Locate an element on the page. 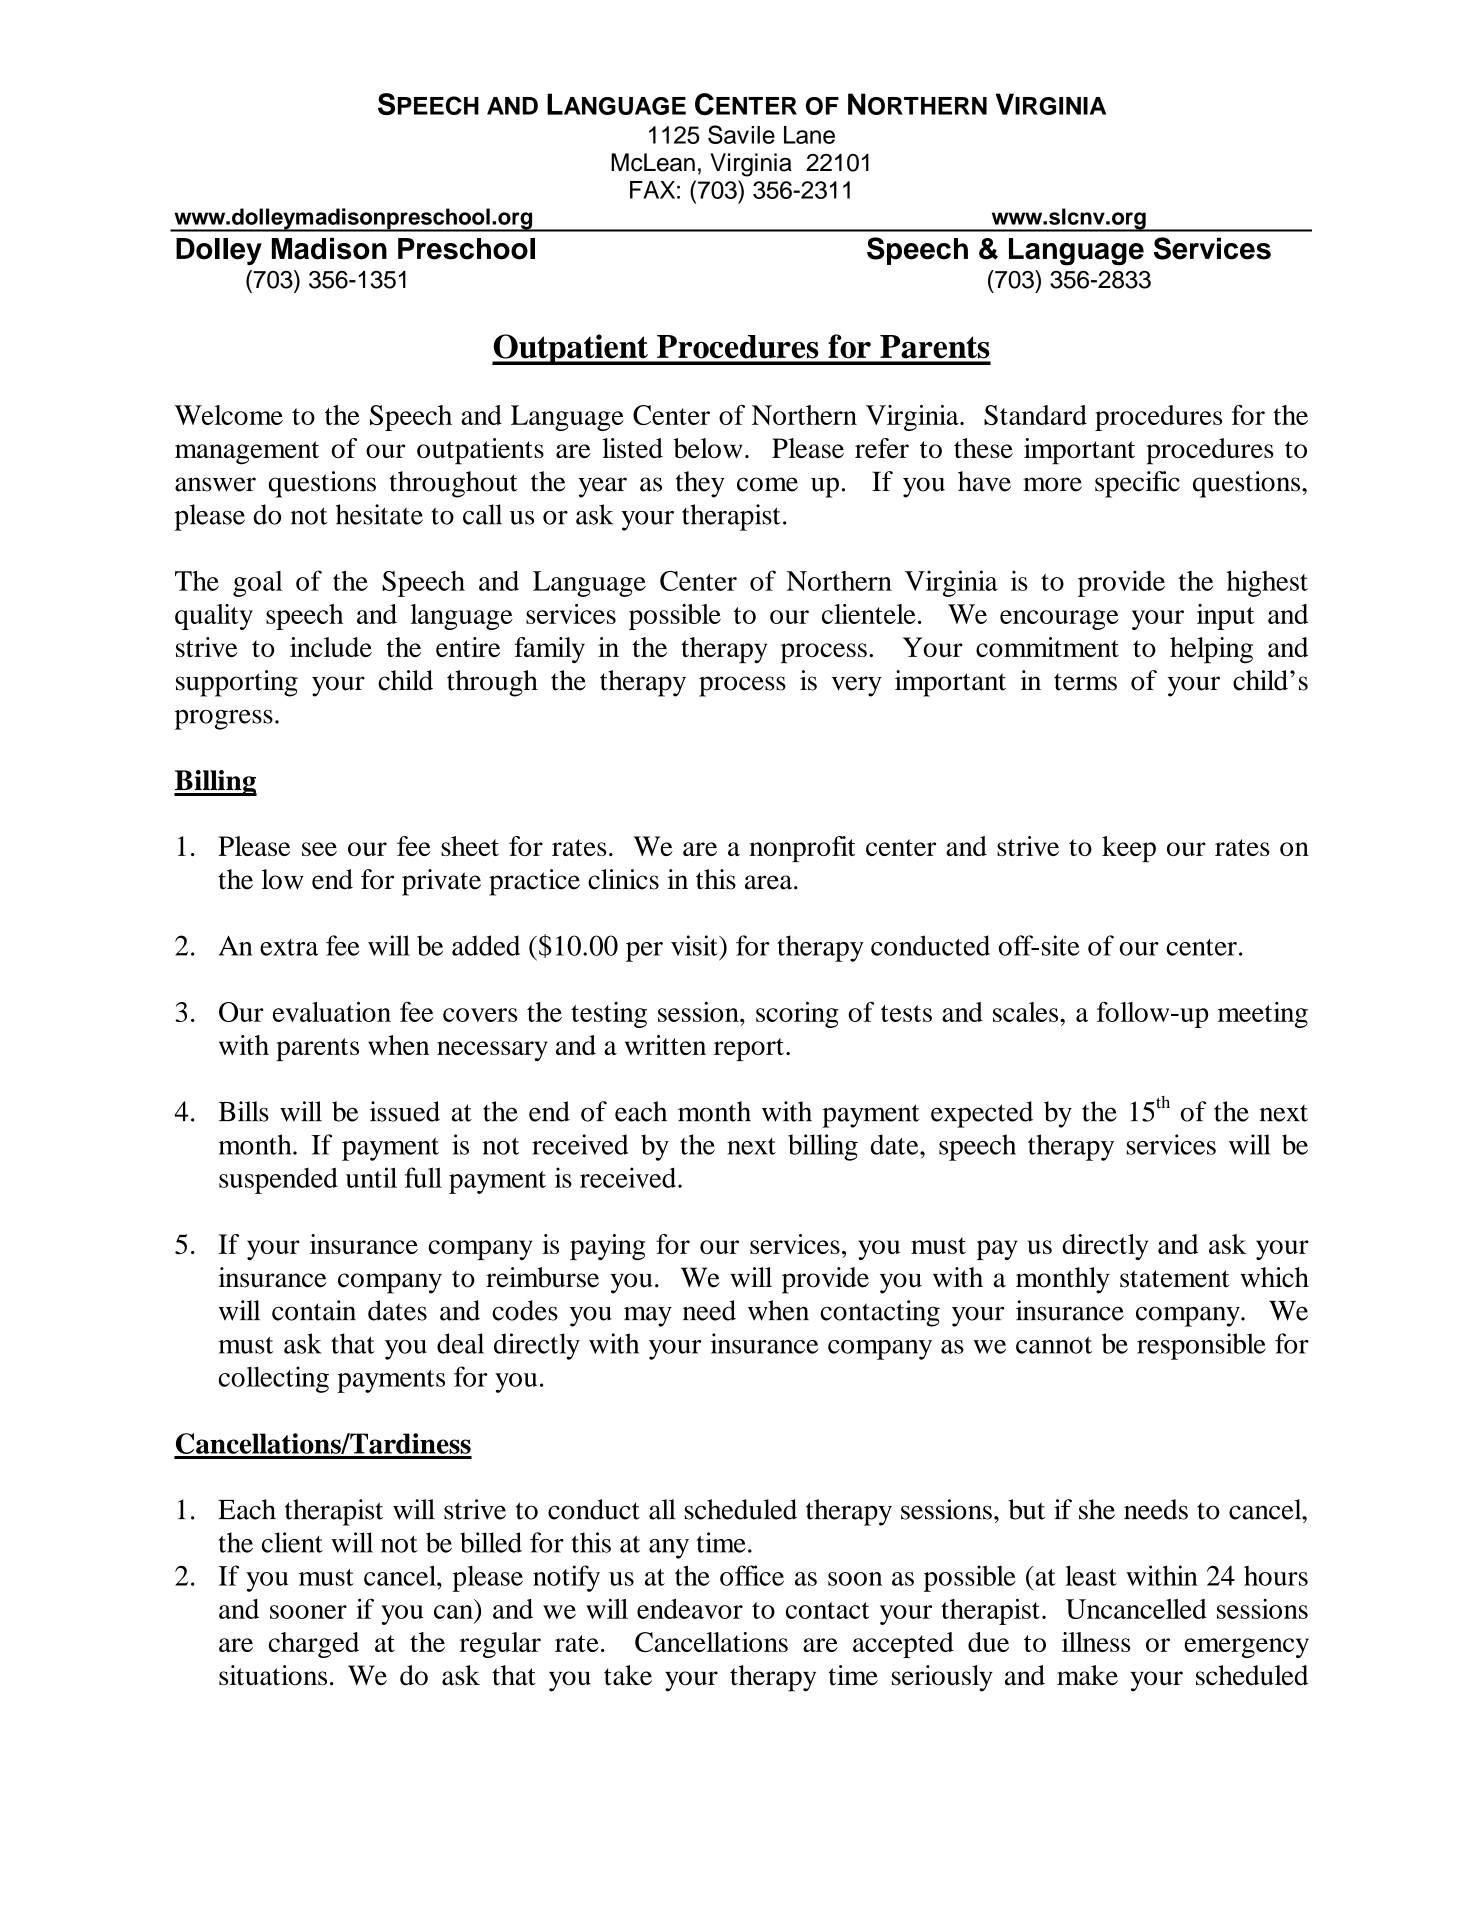  visit is located at coordinates (695, 945).
